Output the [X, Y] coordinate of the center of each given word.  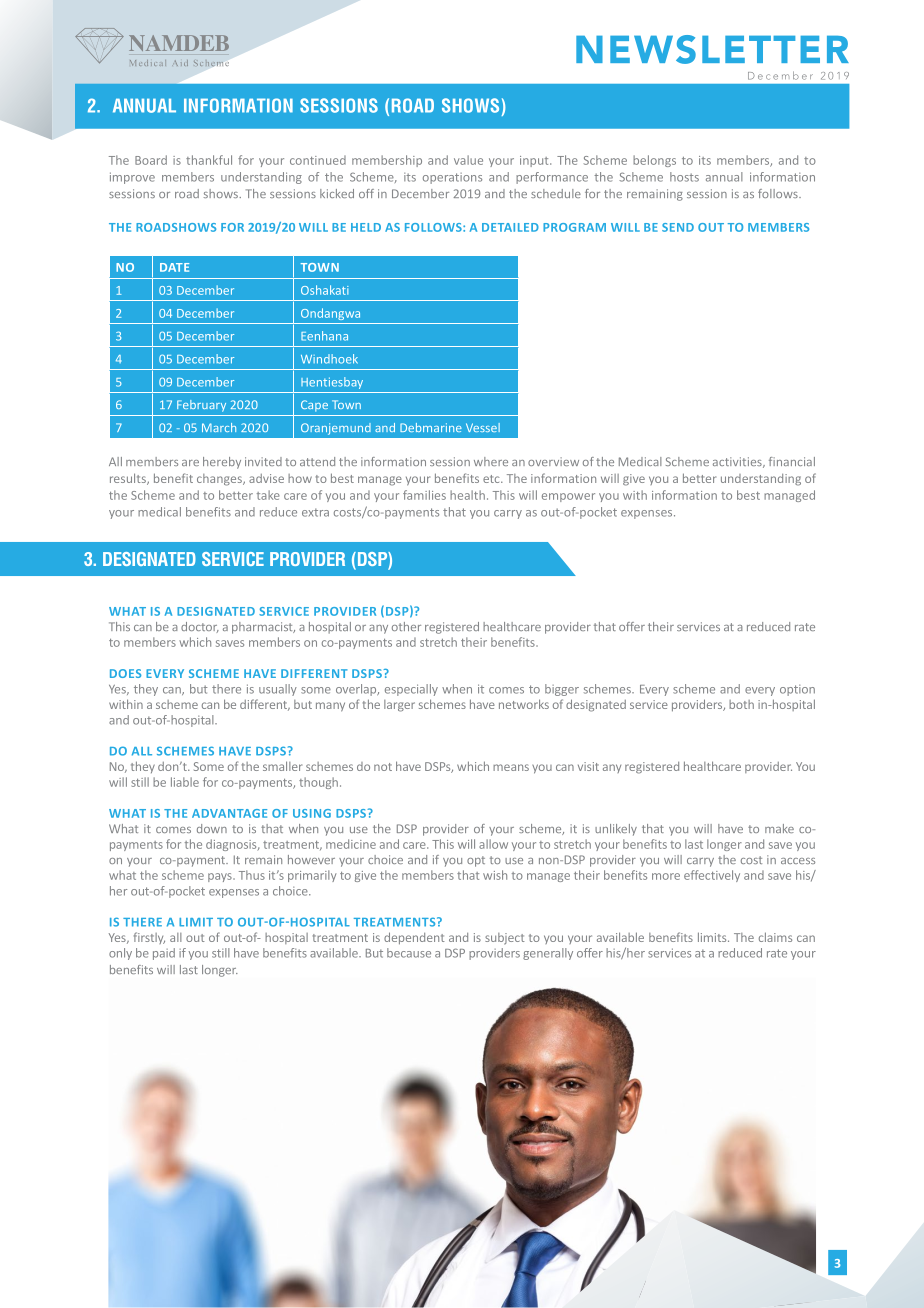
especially [411, 690]
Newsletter [712, 49]
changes [220, 480]
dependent [414, 938]
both [741, 704]
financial [792, 461]
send [678, 227]
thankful [209, 160]
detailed [510, 227]
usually [278, 690]
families [424, 495]
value [468, 160]
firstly [149, 938]
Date [174, 267]
